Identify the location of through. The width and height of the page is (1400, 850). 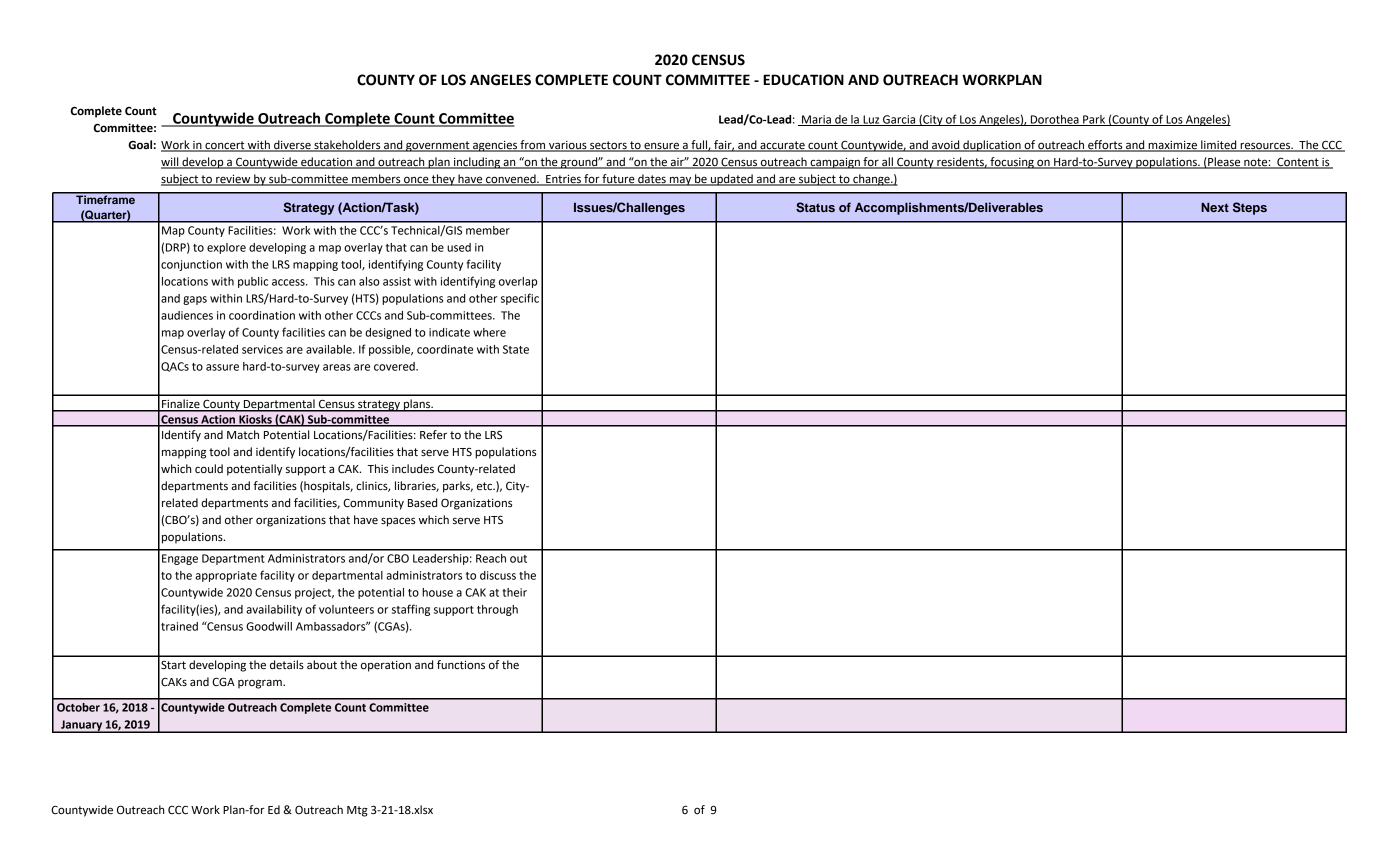
(497, 610).
